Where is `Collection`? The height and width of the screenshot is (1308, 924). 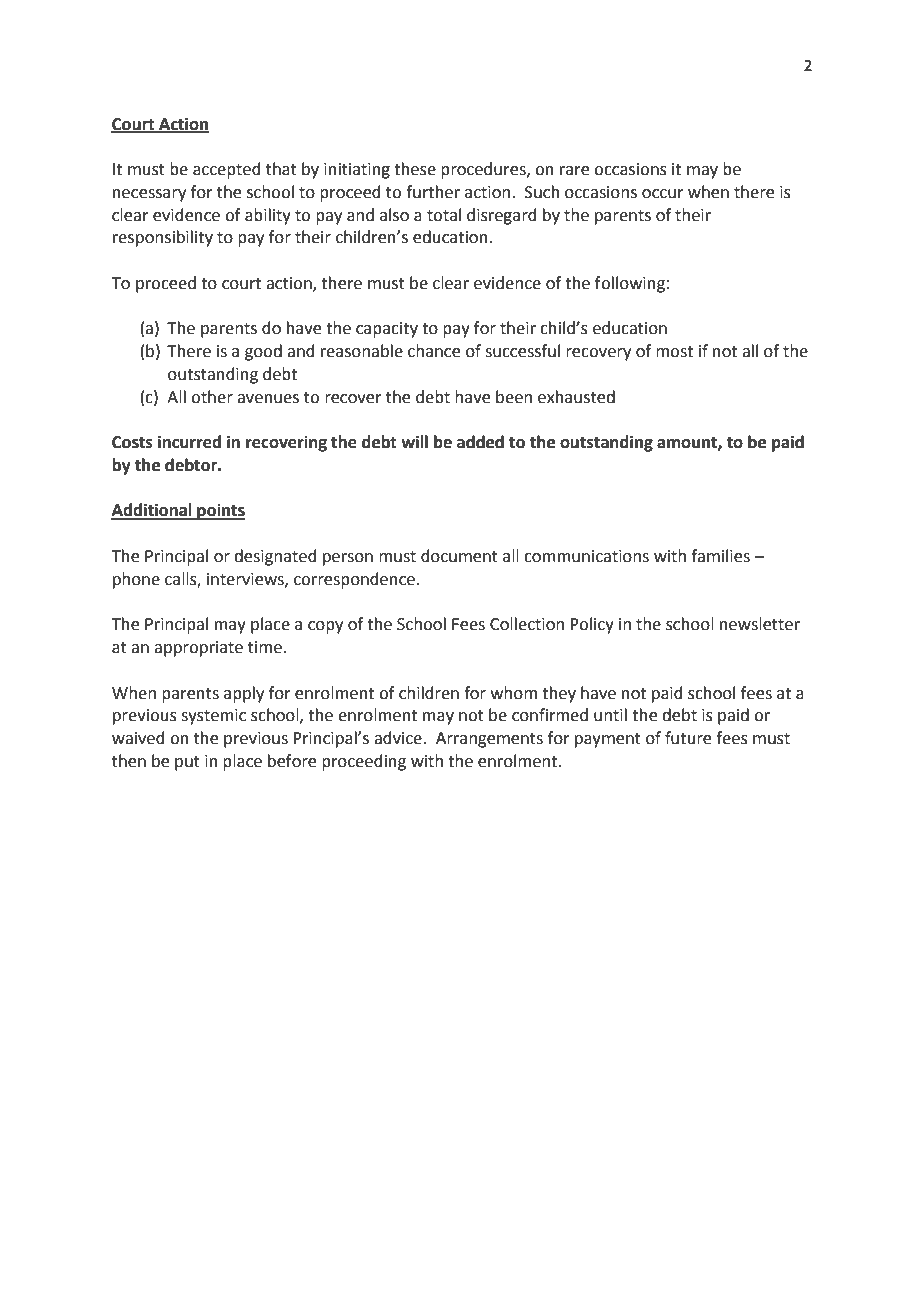
Collection is located at coordinates (527, 624).
